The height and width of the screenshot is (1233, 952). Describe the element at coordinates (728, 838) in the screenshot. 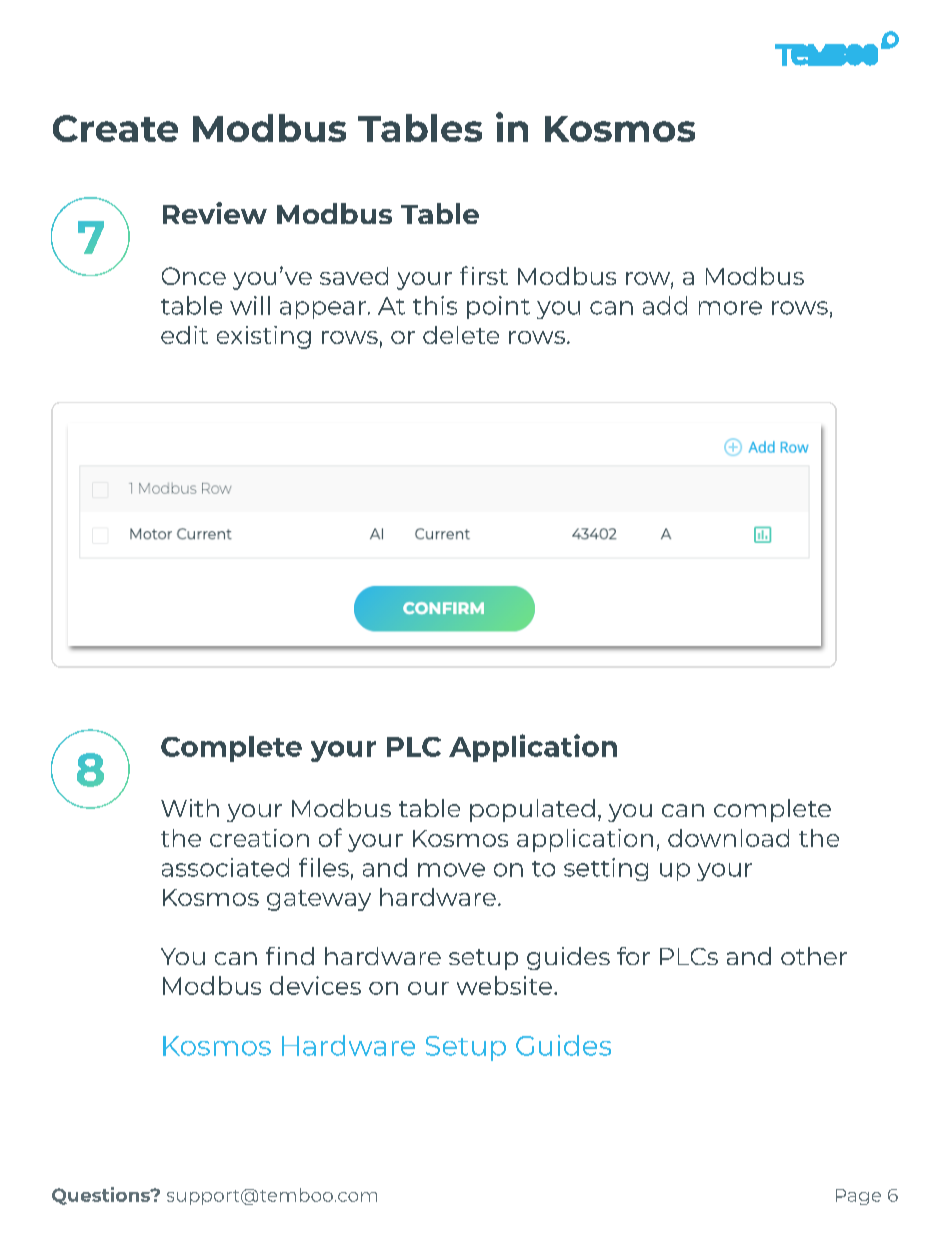

I see `download` at that location.
